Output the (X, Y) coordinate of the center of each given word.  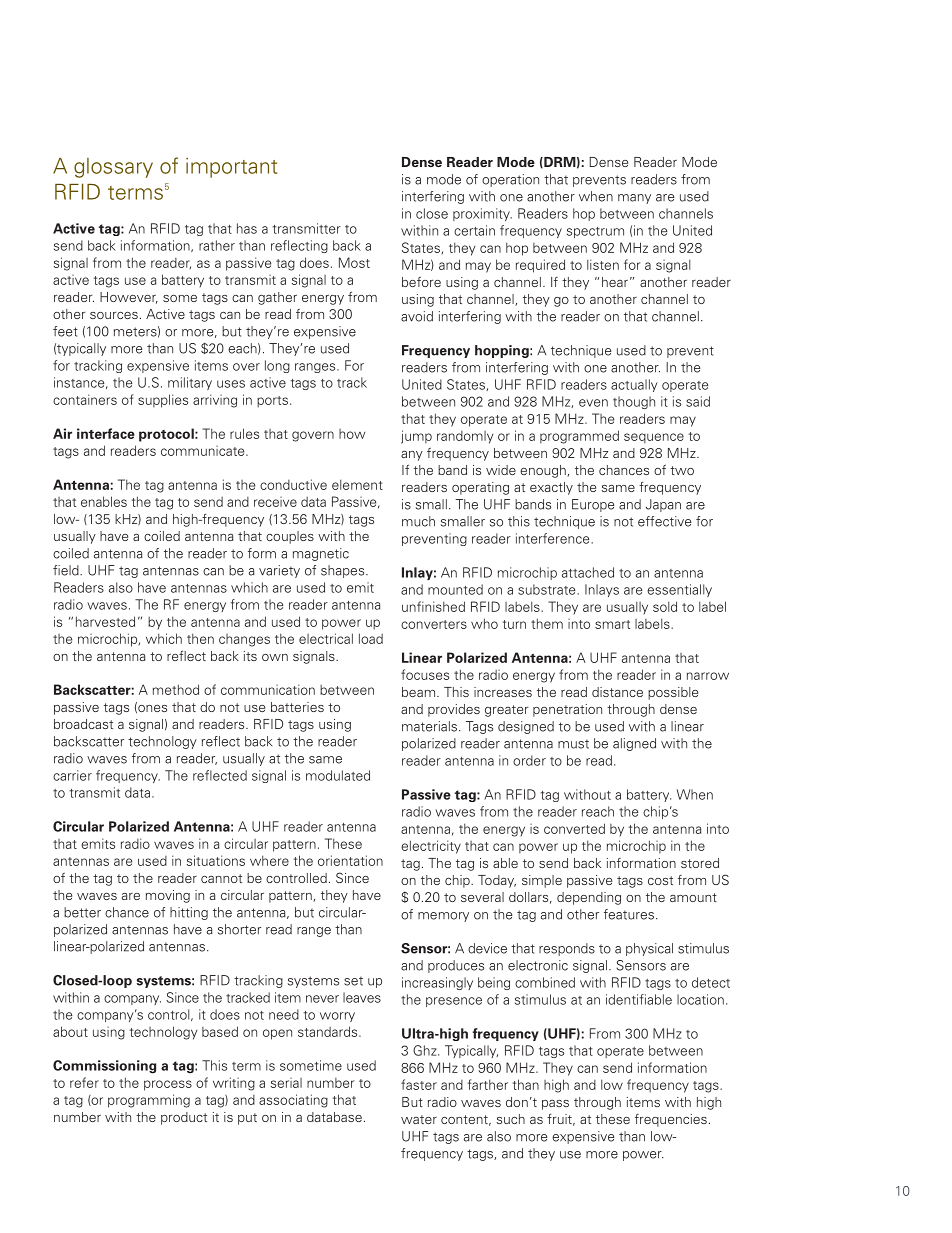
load (371, 638)
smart (612, 624)
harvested (105, 621)
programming (149, 1101)
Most (354, 262)
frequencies (671, 1120)
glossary (113, 168)
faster (419, 1084)
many (634, 199)
